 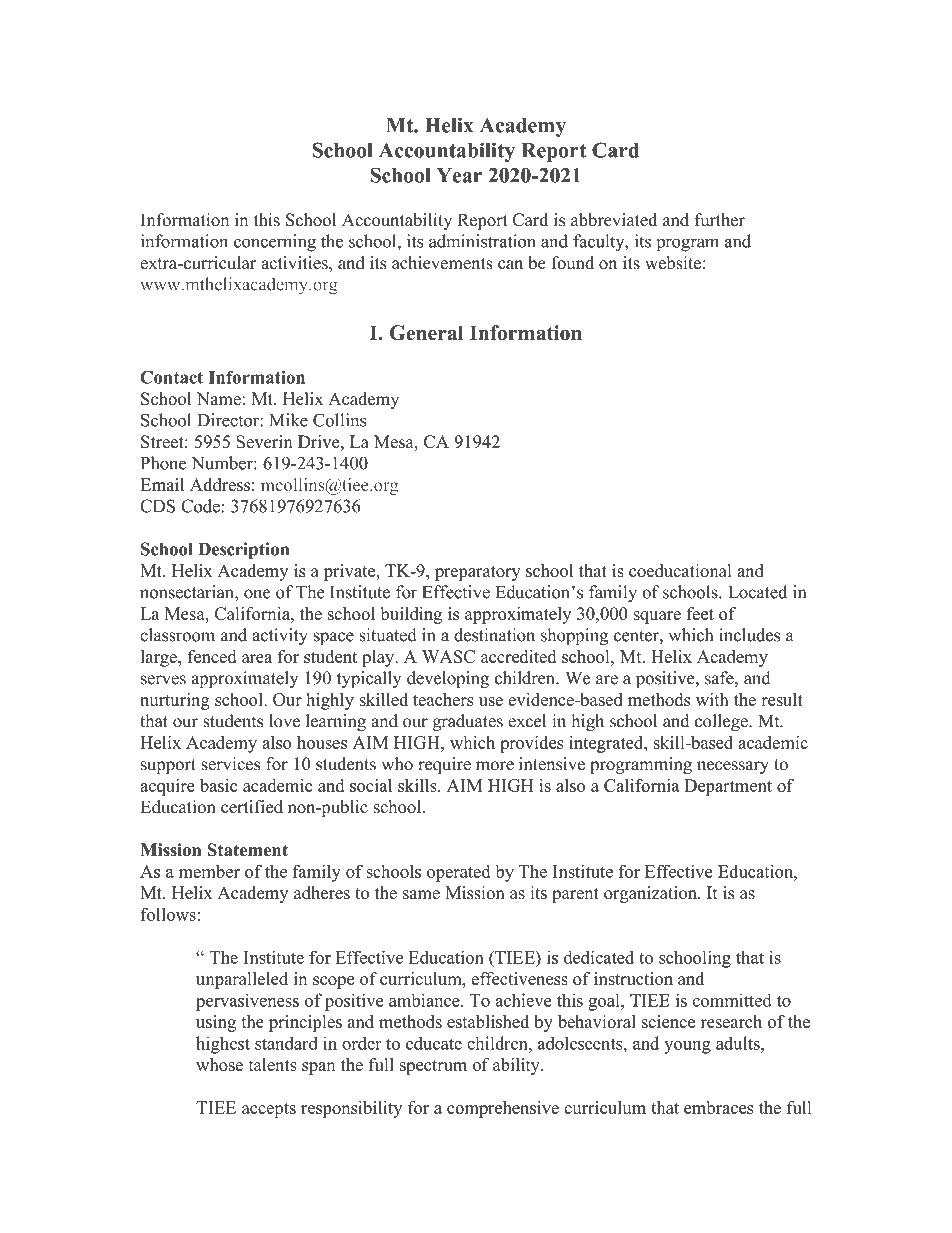 What do you see at coordinates (219, 399) in the screenshot?
I see `Name` at bounding box center [219, 399].
